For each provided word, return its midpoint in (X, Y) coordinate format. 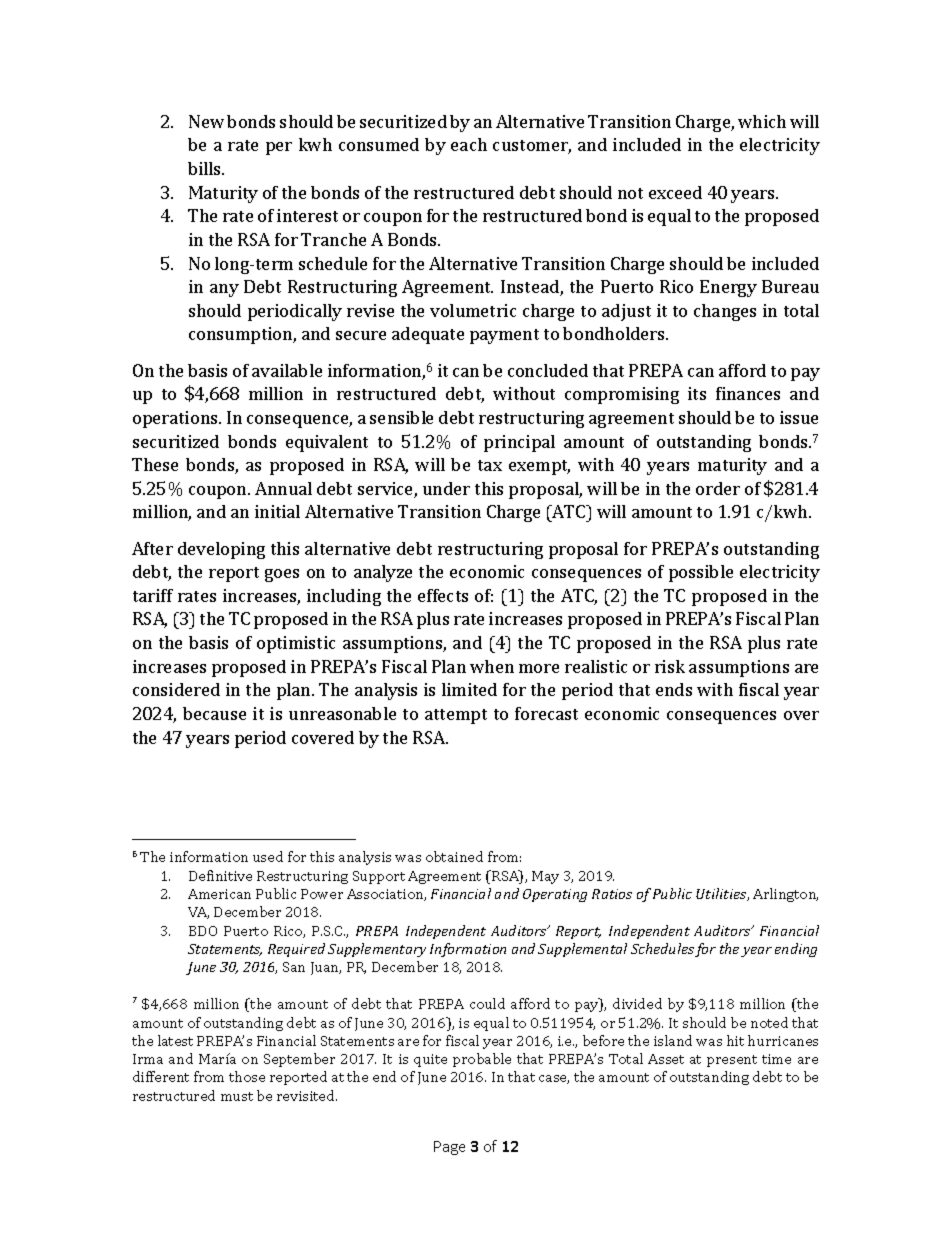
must (237, 1096)
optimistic (296, 644)
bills (205, 168)
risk (670, 666)
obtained (454, 856)
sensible (401, 417)
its (697, 393)
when (492, 666)
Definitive (220, 875)
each (469, 144)
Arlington (785, 895)
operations (176, 419)
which (762, 121)
